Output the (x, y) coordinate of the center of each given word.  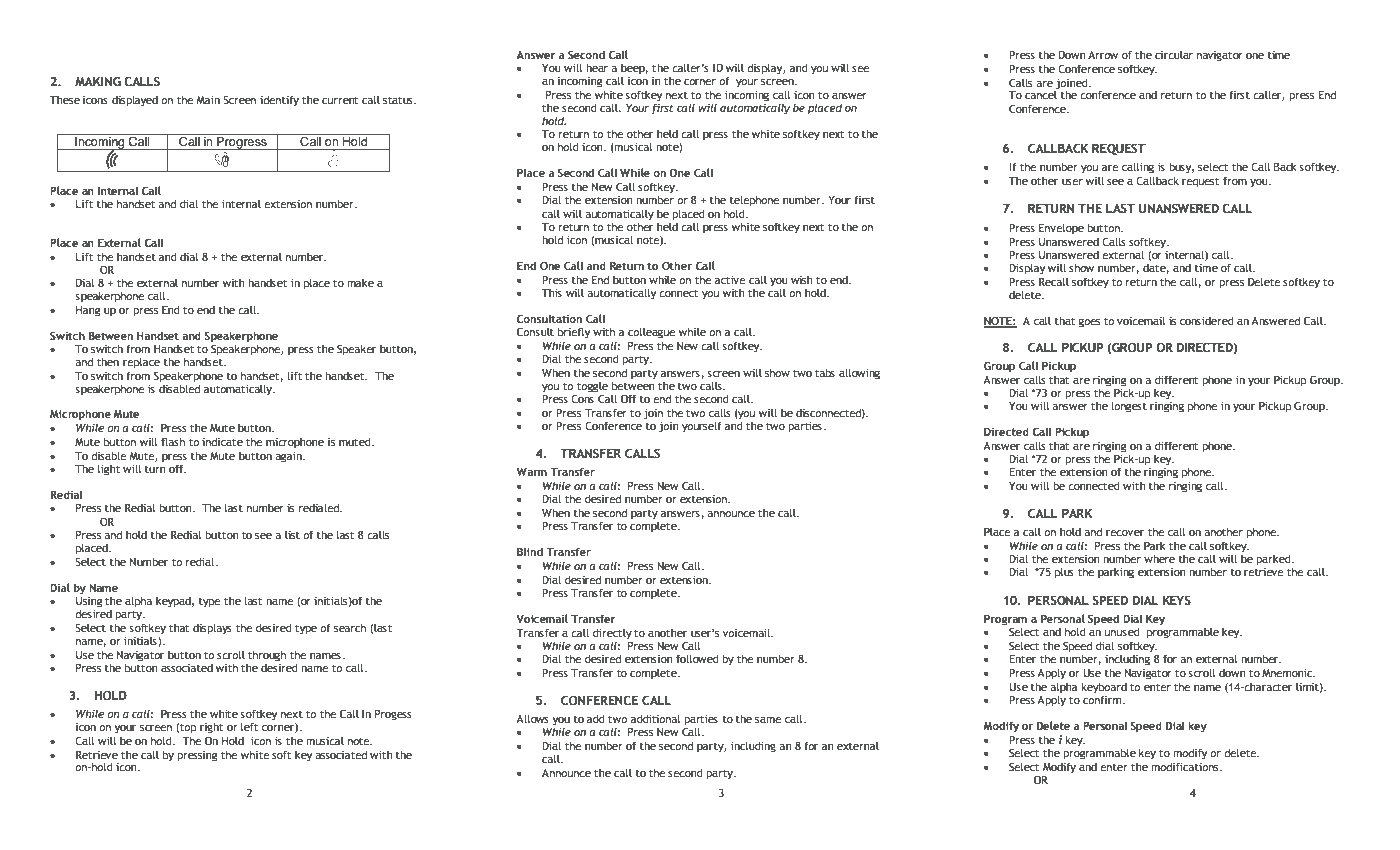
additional (656, 718)
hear (597, 67)
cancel (1041, 94)
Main (208, 100)
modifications (1184, 766)
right (212, 728)
